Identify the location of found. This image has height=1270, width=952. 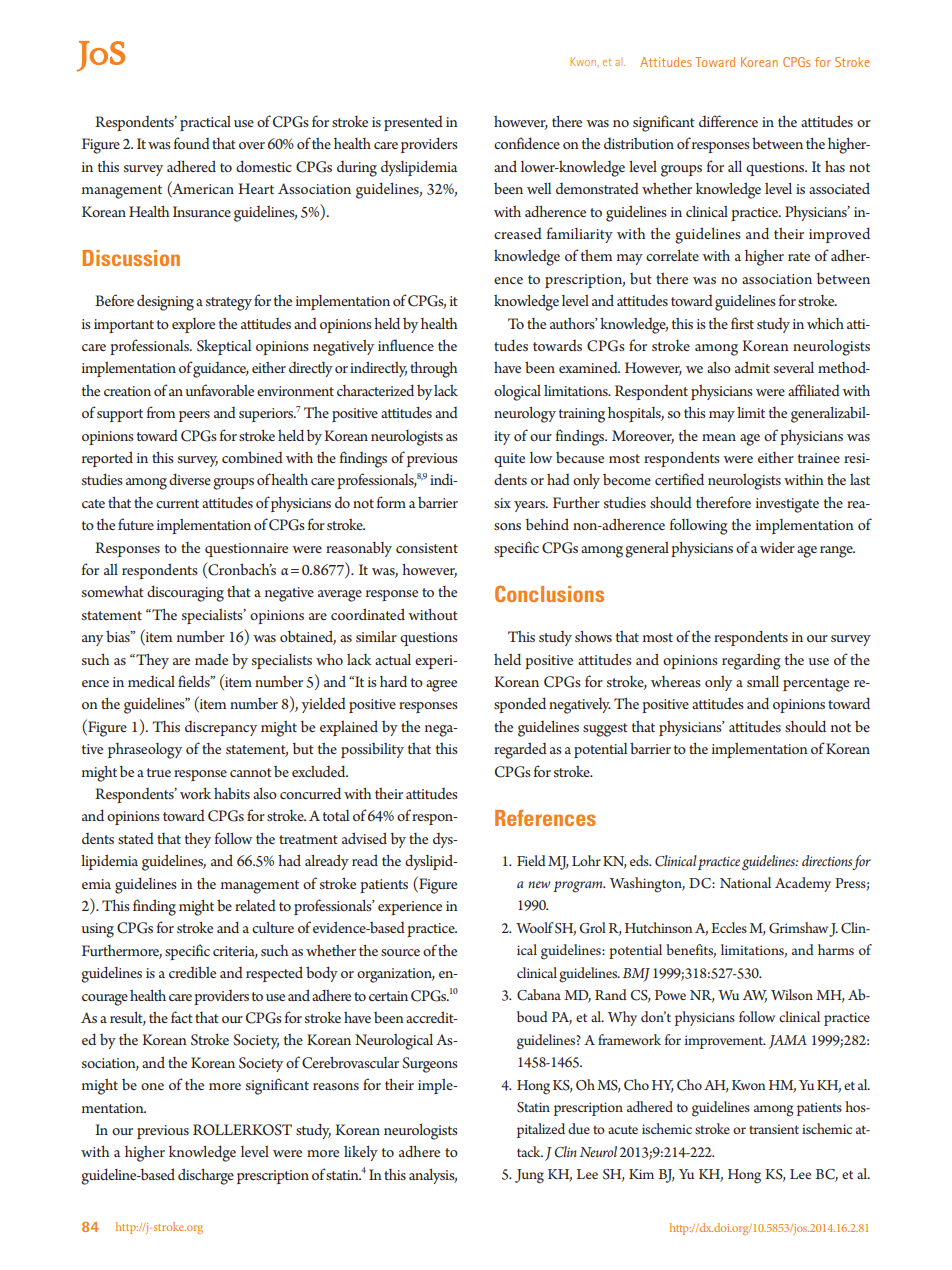
(192, 143).
